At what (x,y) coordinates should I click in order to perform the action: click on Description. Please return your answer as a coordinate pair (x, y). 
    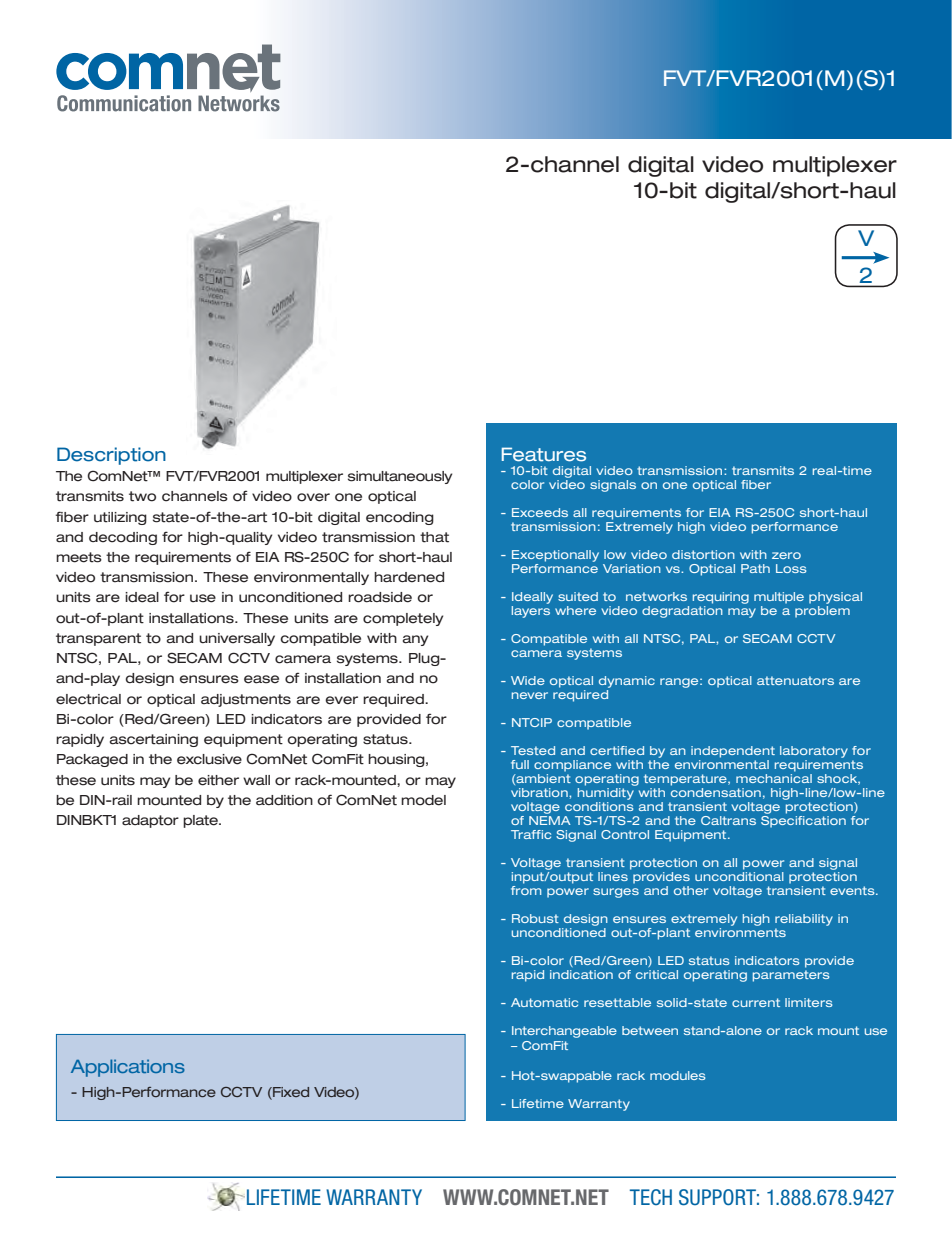
    Looking at the image, I should click on (111, 456).
